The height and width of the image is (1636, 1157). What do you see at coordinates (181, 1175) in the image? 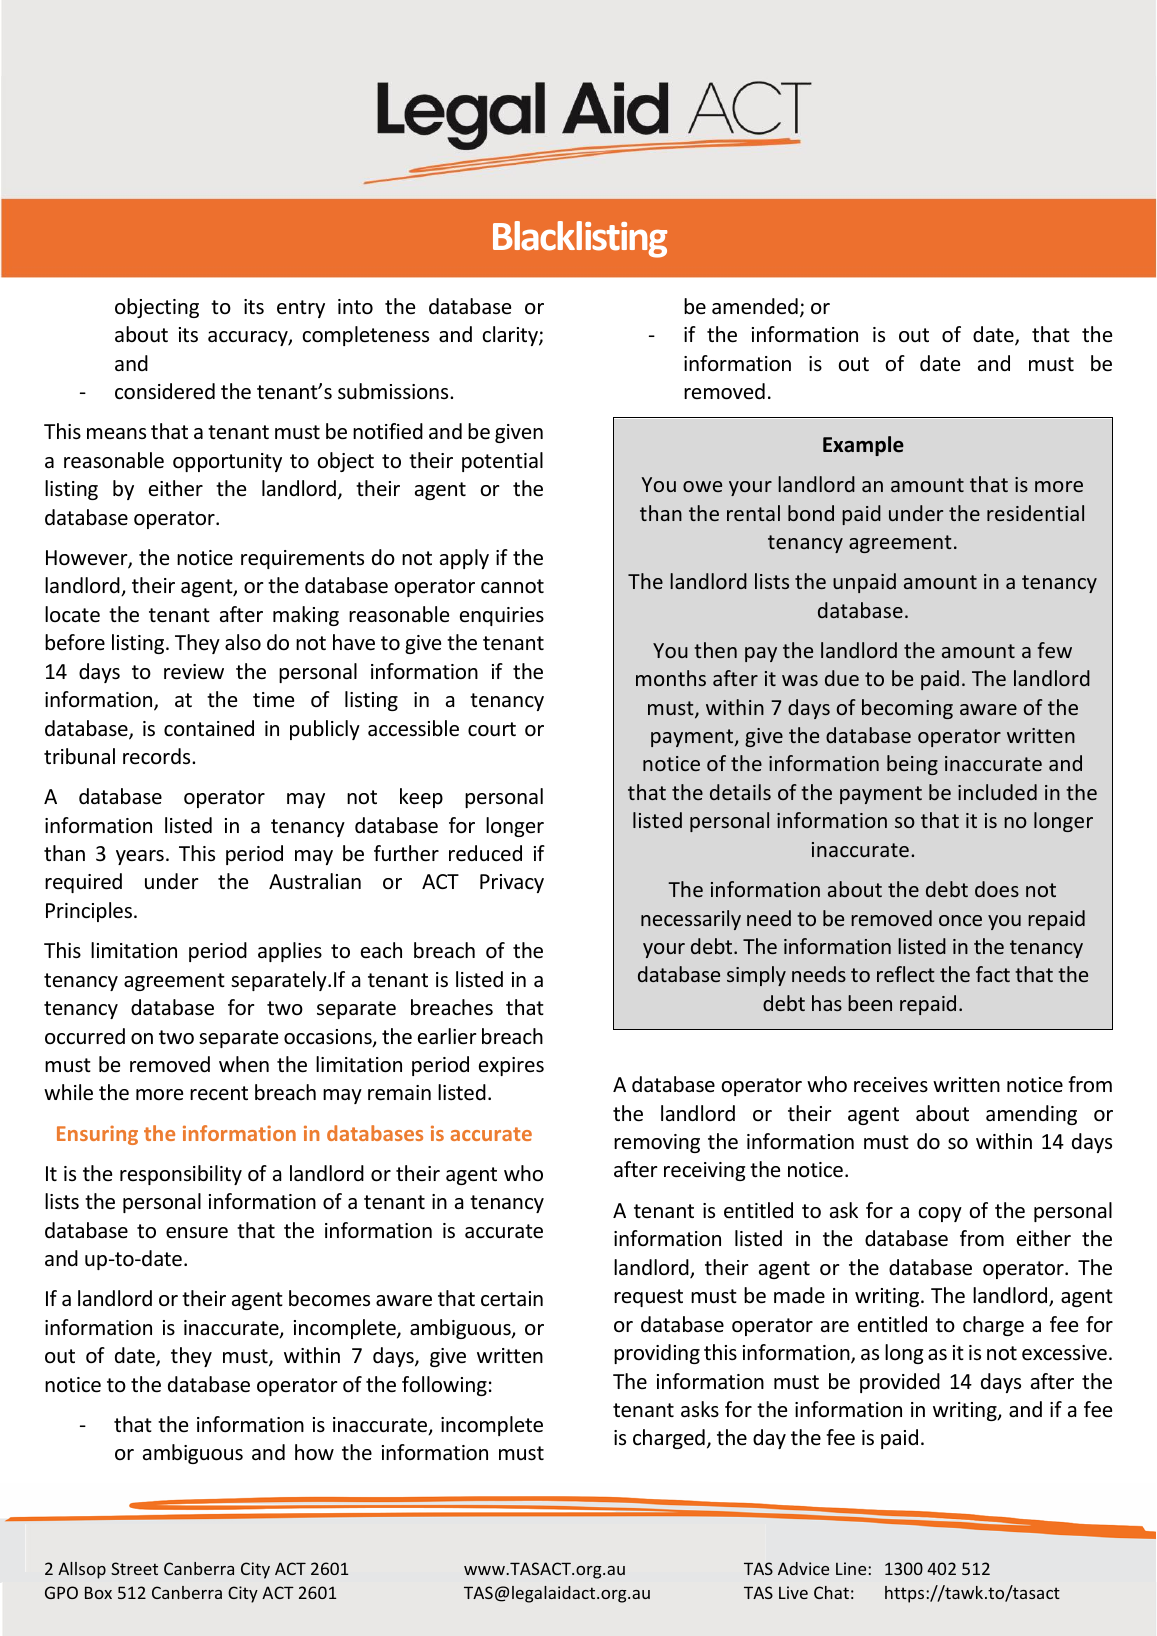
I see `responsibility` at bounding box center [181, 1175].
